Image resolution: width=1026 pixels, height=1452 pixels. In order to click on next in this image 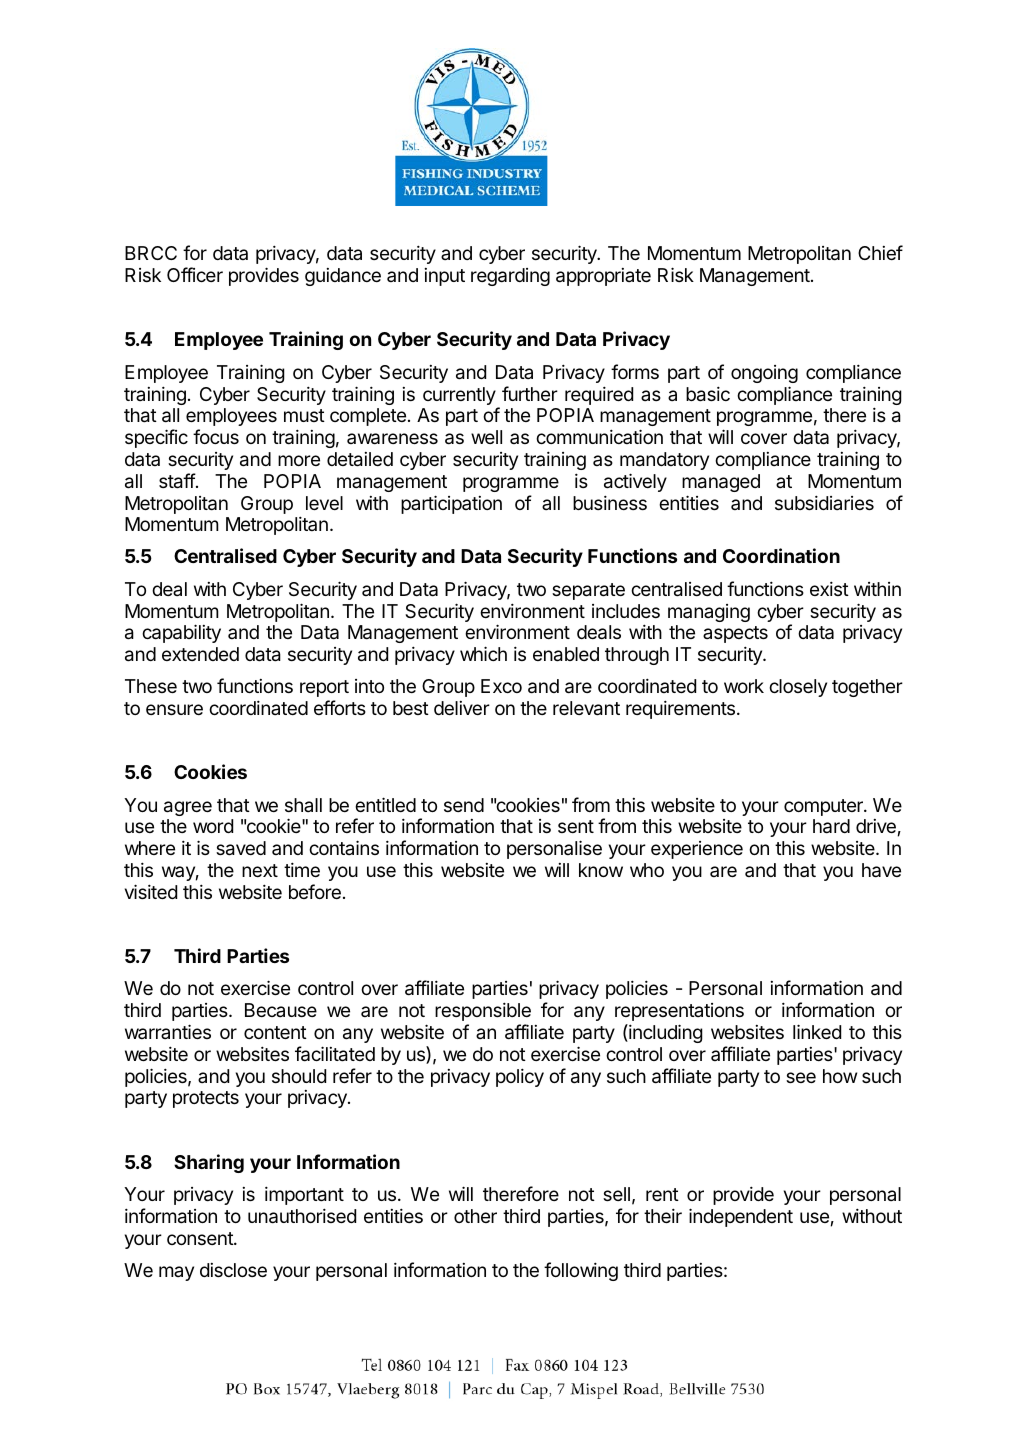, I will do `click(260, 870)`.
